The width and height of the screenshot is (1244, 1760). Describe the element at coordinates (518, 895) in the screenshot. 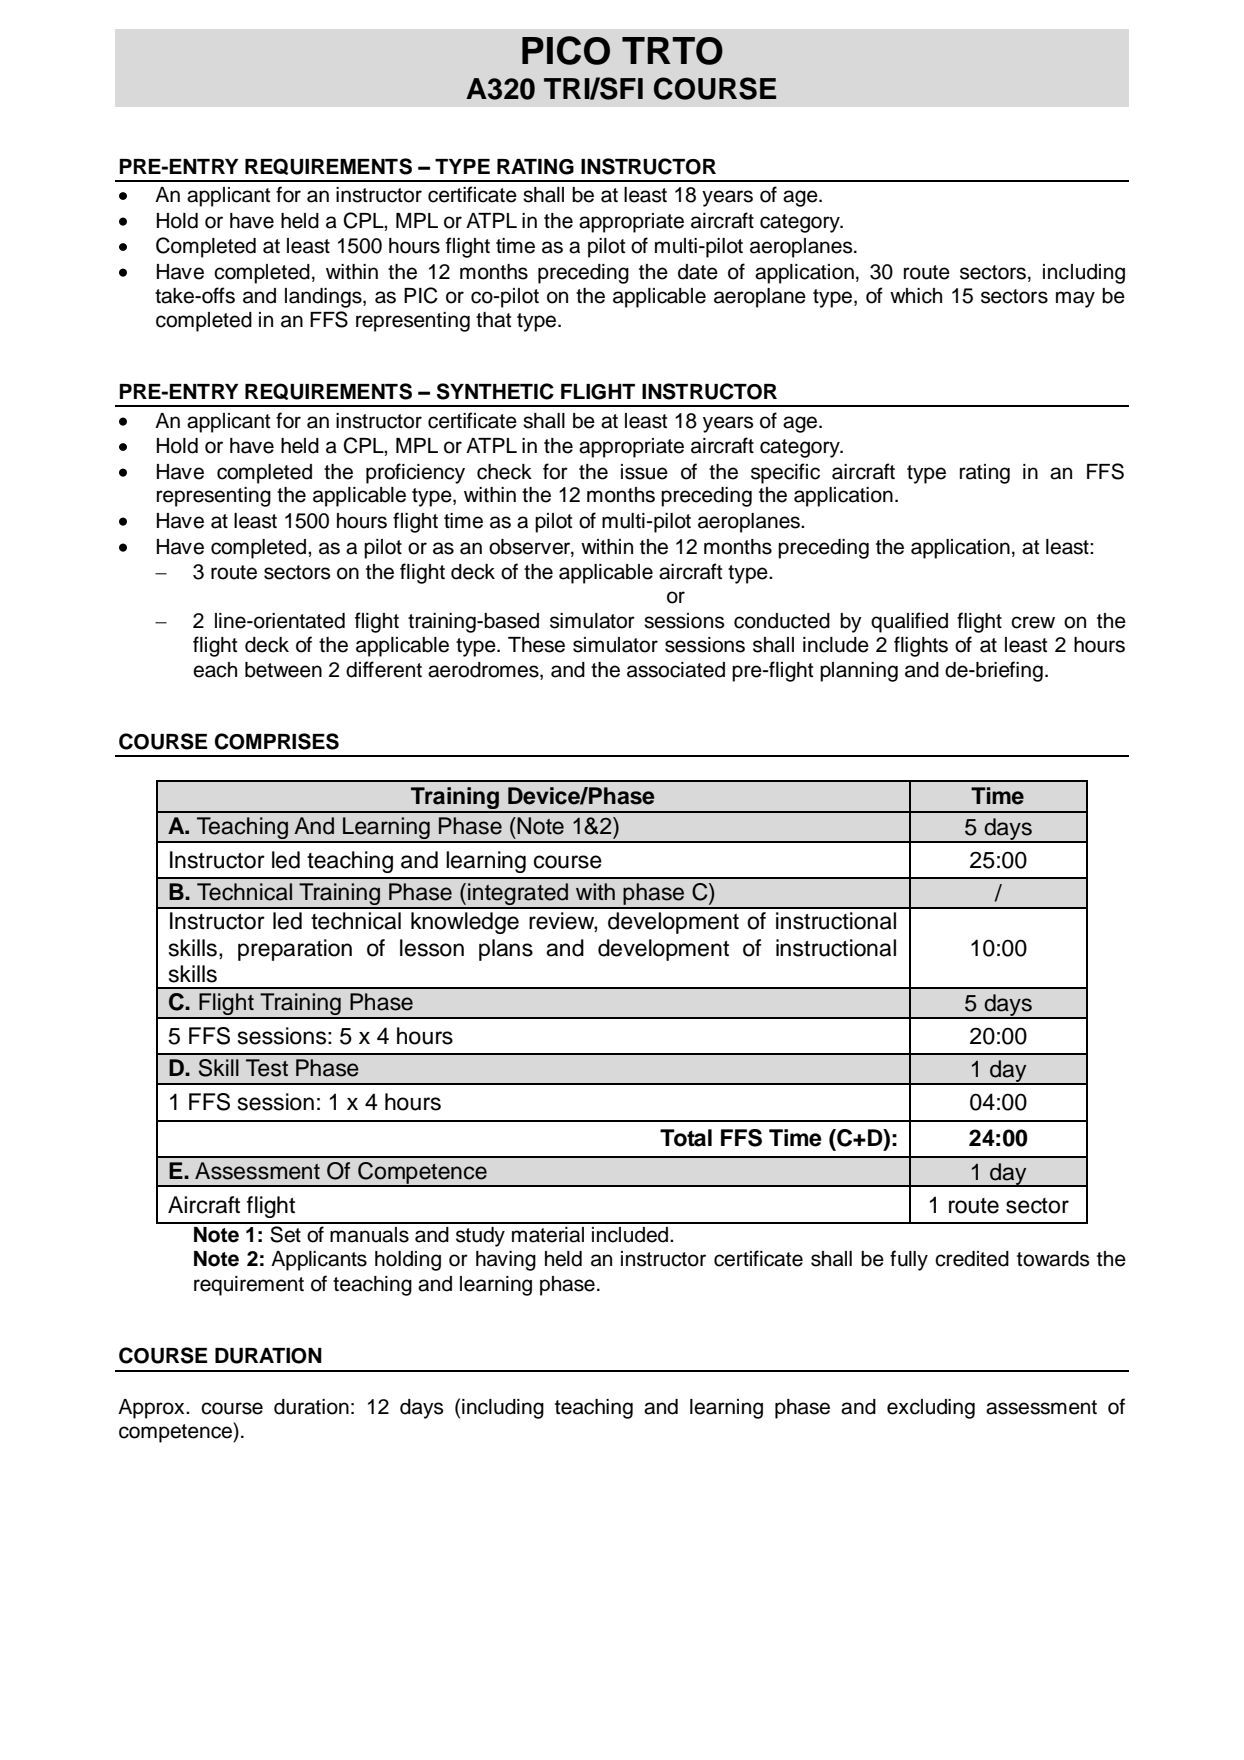

I see `integrated` at that location.
